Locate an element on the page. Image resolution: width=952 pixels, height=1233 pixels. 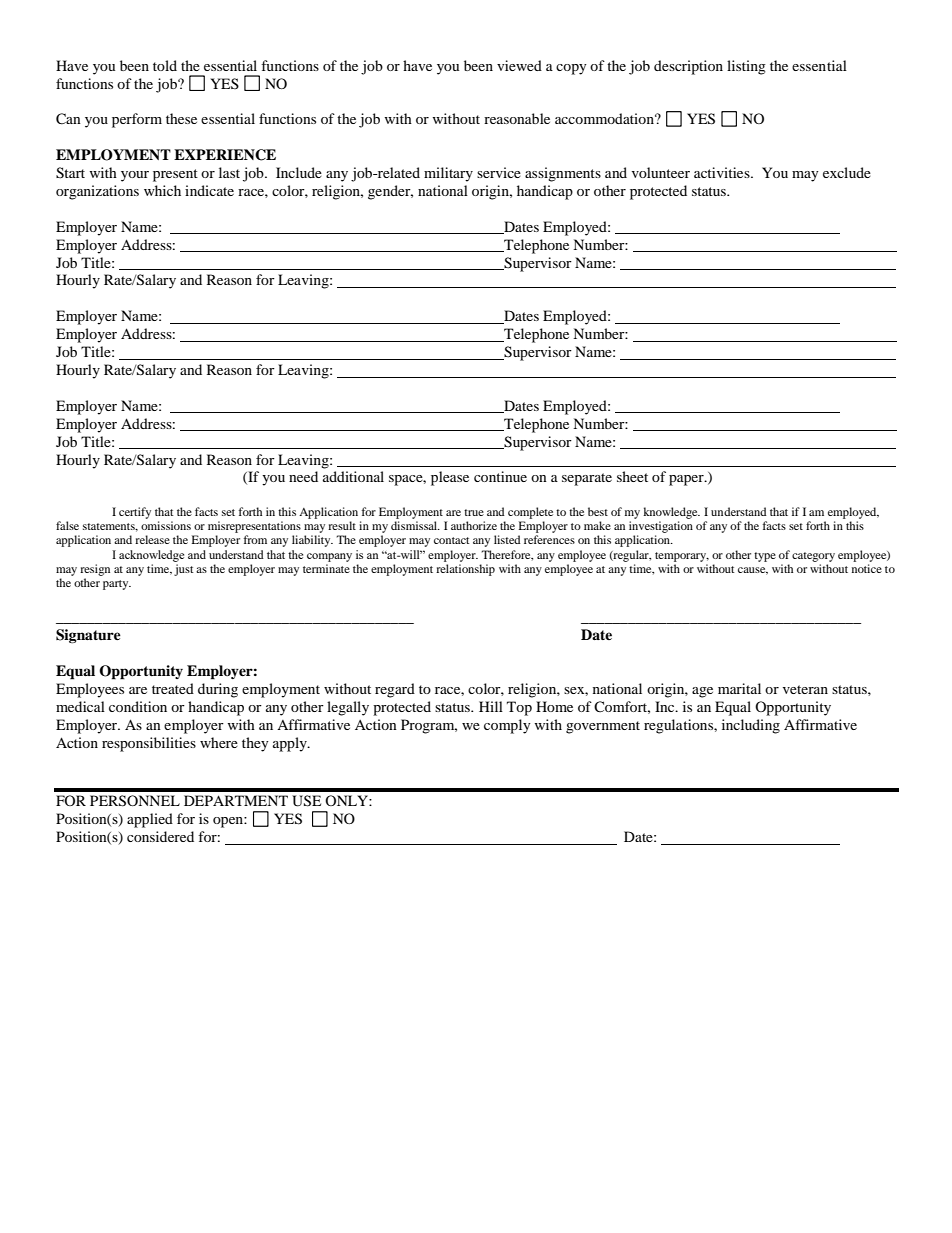
continue is located at coordinates (500, 476).
